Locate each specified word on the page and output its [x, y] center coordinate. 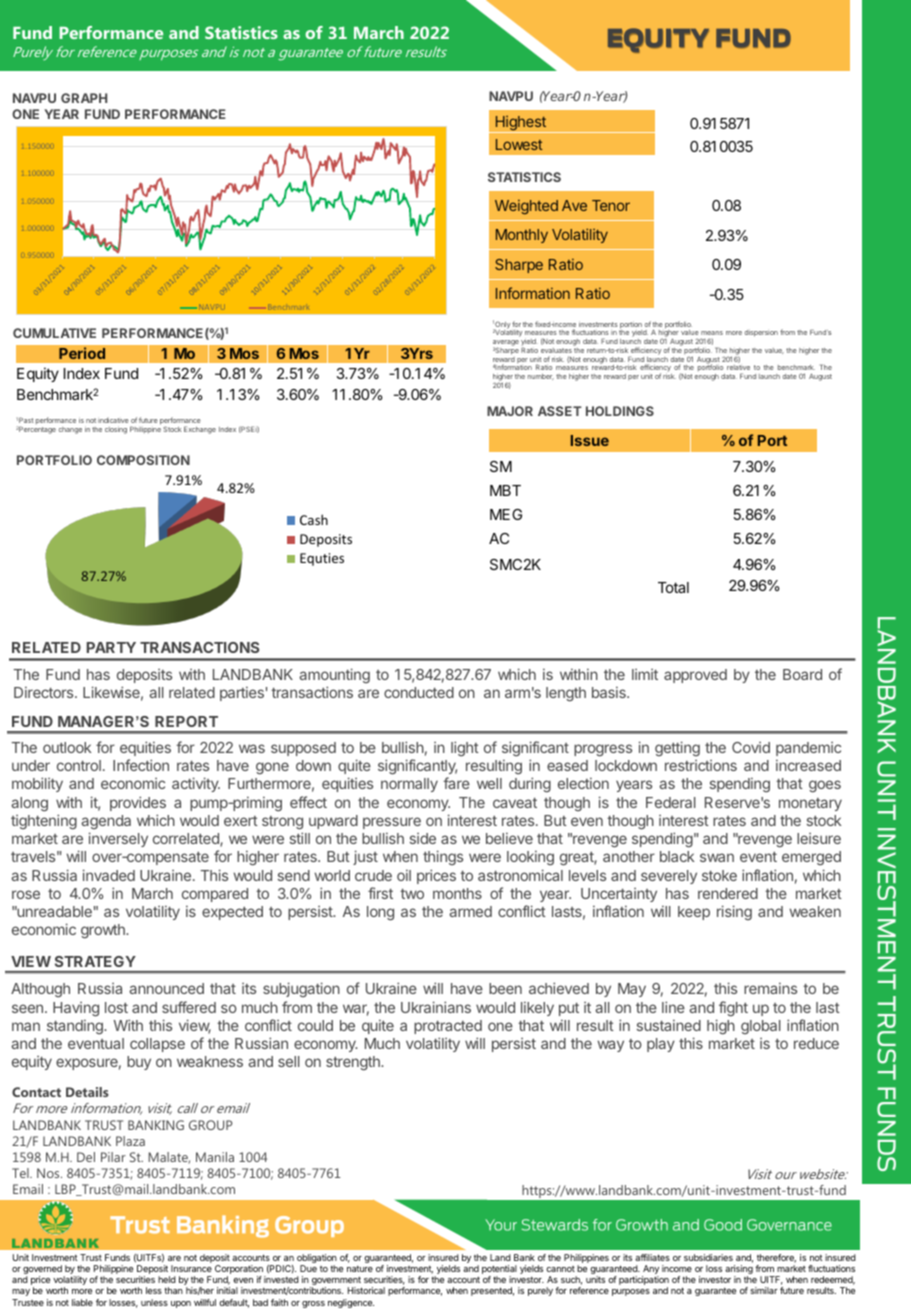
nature [360, 1269]
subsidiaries [708, 1257]
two [412, 893]
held [167, 1279]
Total [673, 587]
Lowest [519, 144]
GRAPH [84, 98]
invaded [109, 875]
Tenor [611, 205]
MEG [506, 514]
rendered [728, 893]
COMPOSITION [143, 460]
